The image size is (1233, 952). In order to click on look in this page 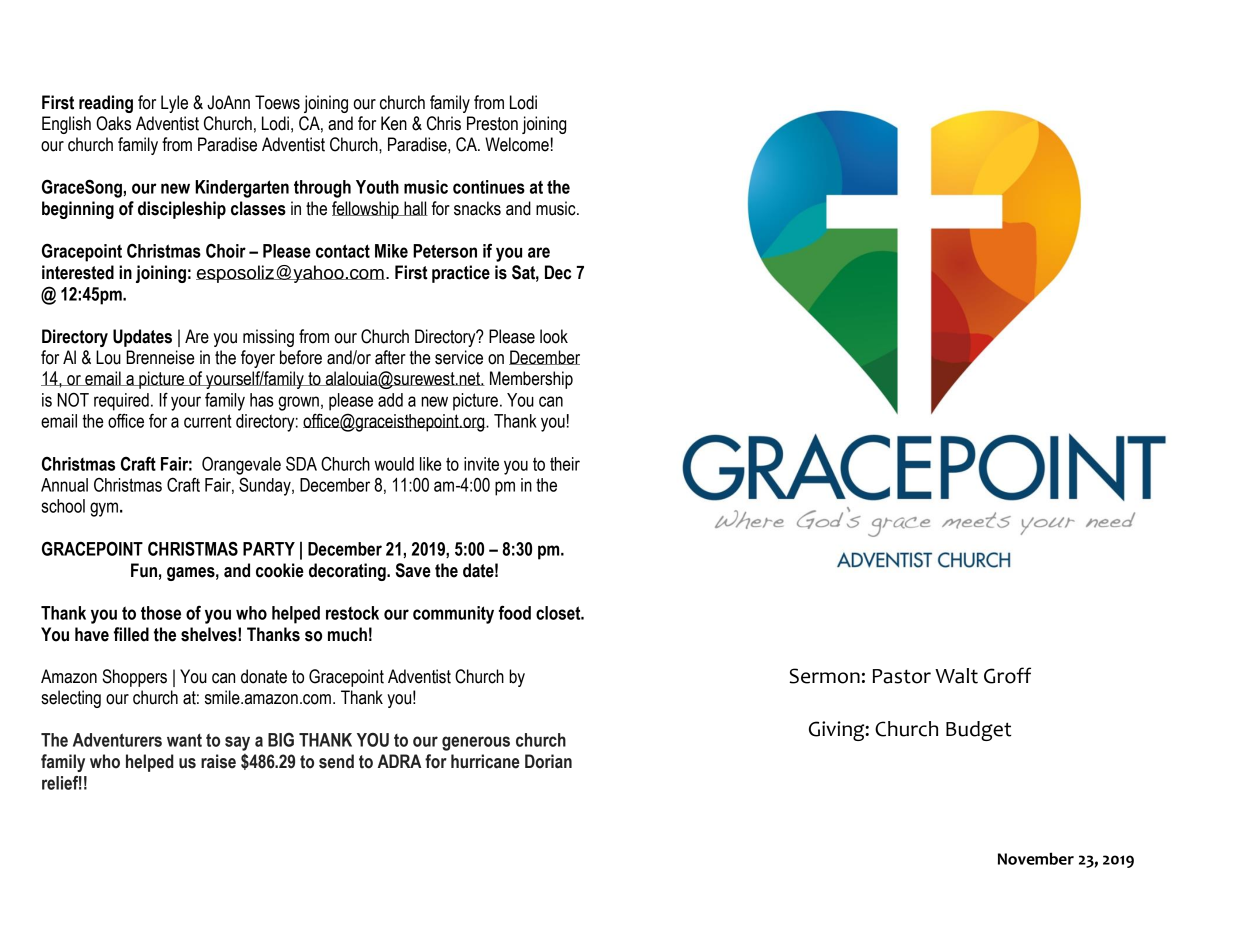, I will do `click(554, 336)`.
